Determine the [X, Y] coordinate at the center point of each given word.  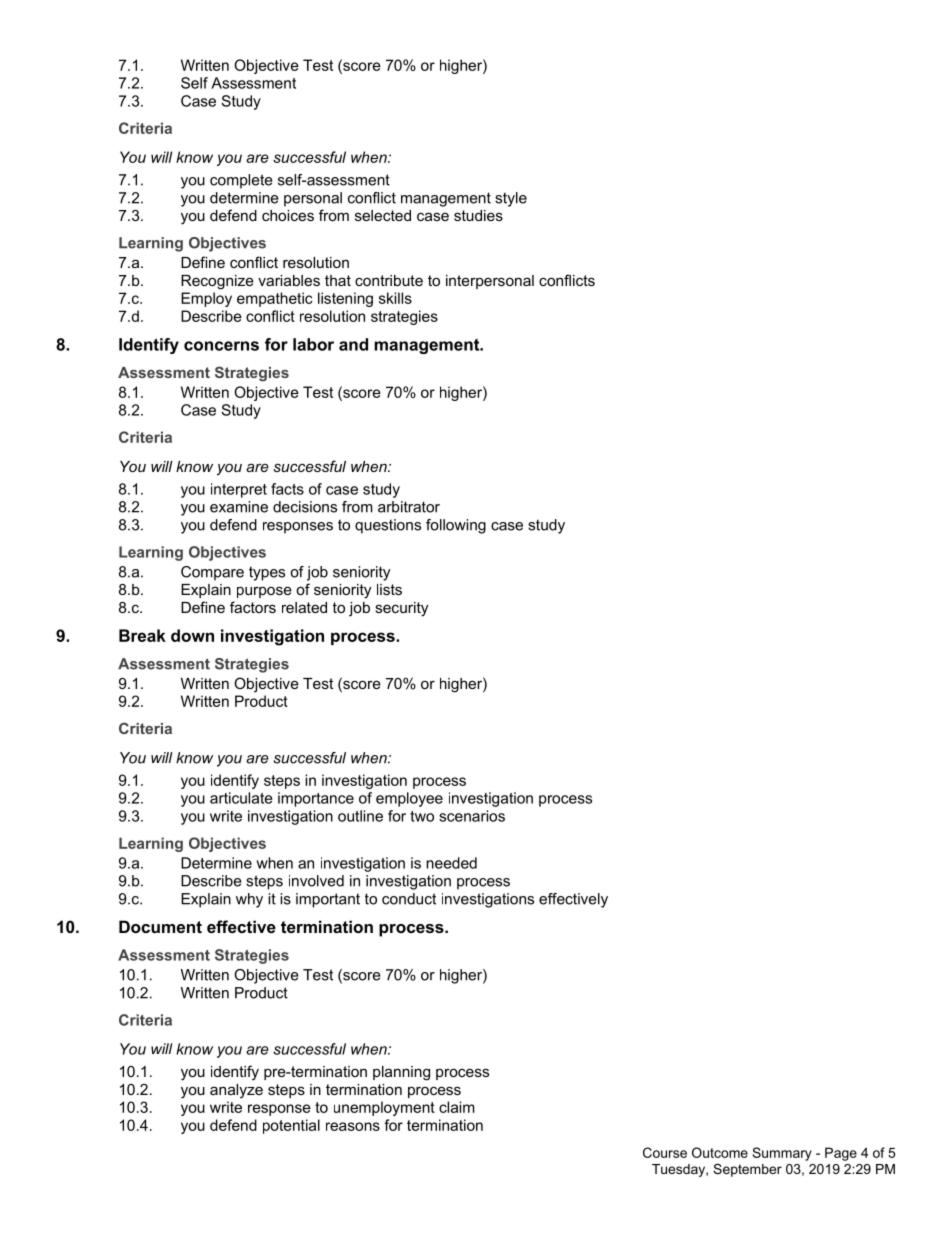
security [401, 609]
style [511, 199]
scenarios [472, 816]
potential [291, 1126]
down [192, 635]
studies [478, 215]
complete [241, 181]
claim [457, 1107]
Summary [782, 1154]
